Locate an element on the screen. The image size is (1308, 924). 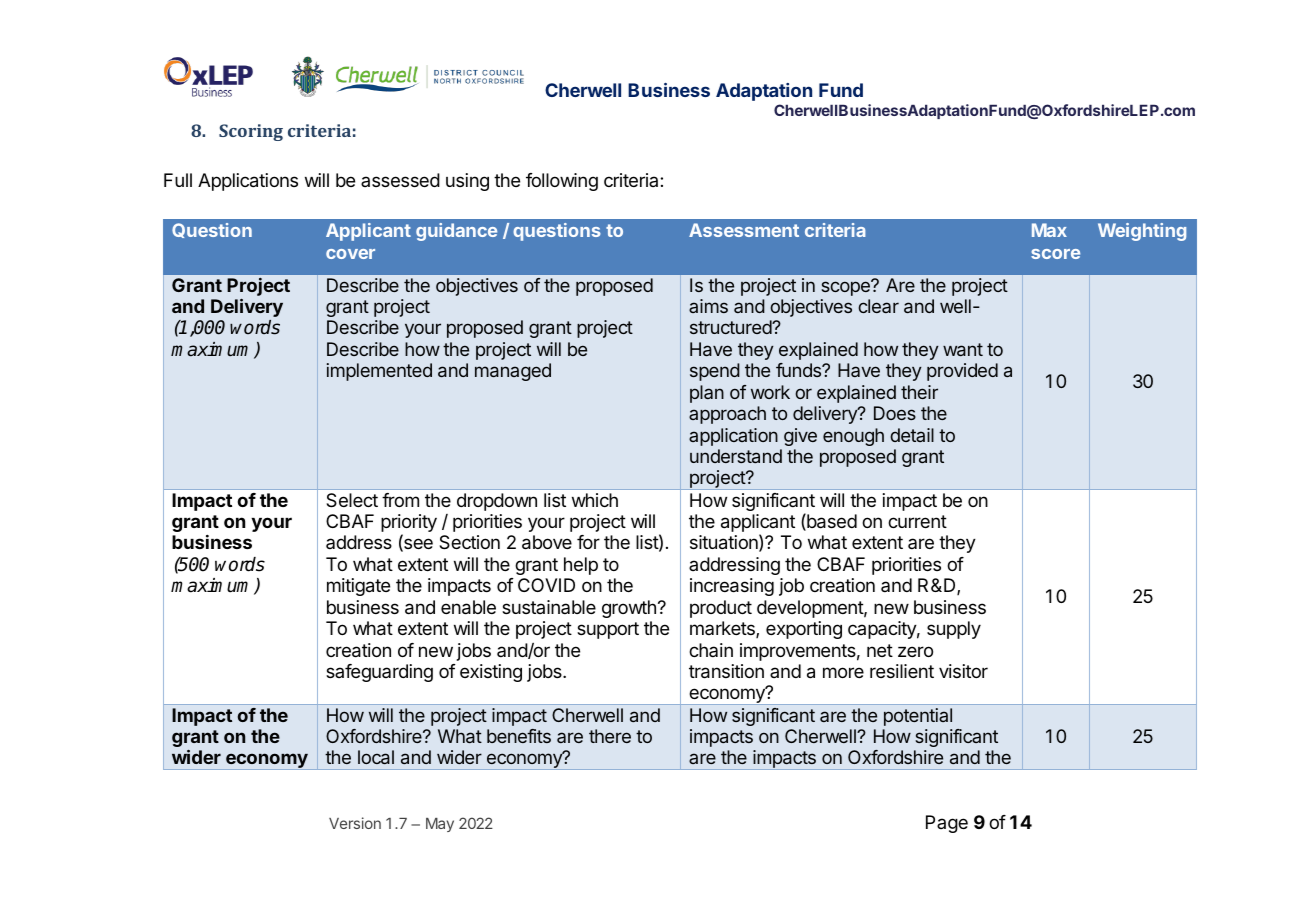
Weighting is located at coordinates (1142, 232).
